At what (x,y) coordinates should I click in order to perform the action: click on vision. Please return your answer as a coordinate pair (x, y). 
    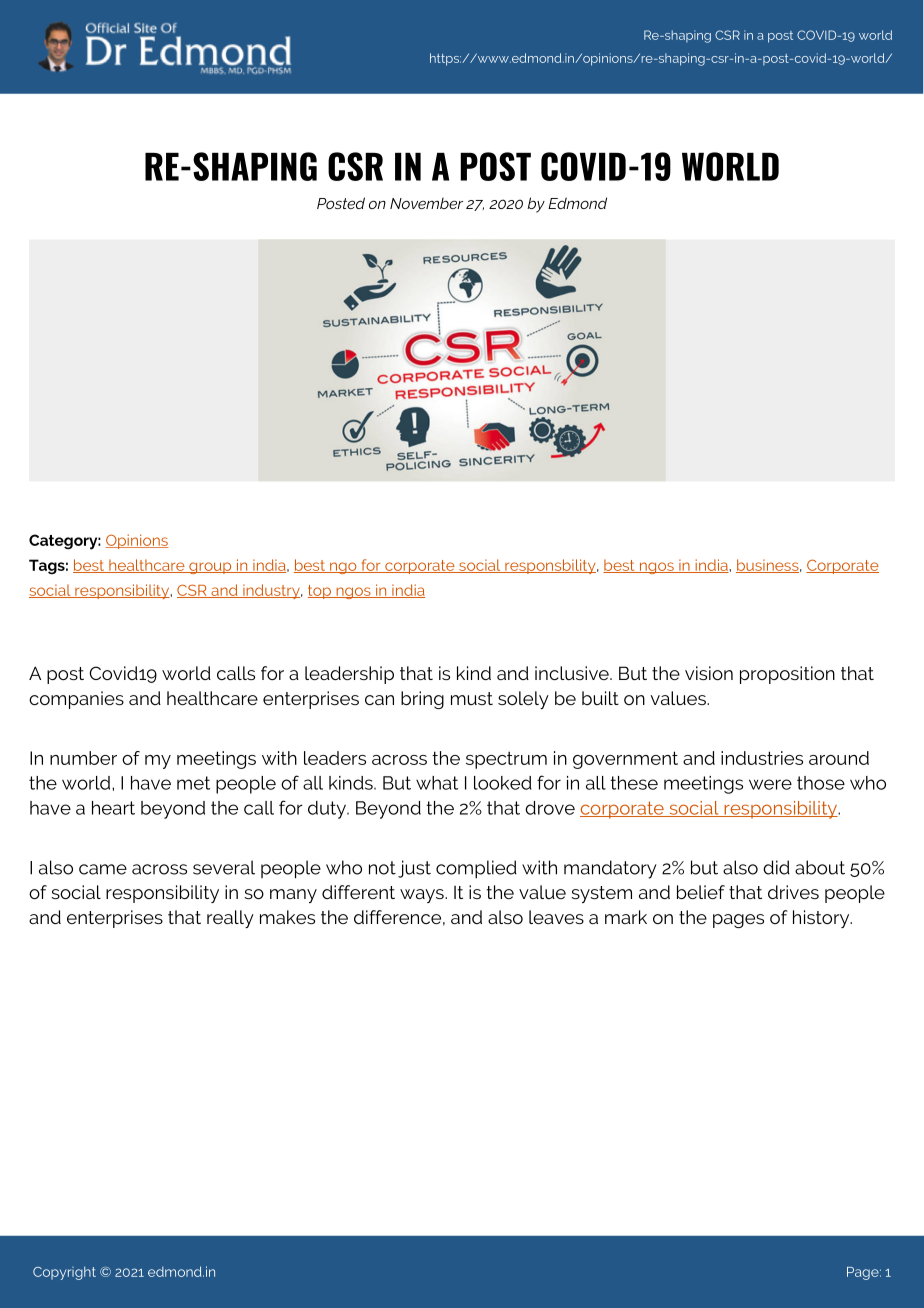
    Looking at the image, I should click on (709, 673).
